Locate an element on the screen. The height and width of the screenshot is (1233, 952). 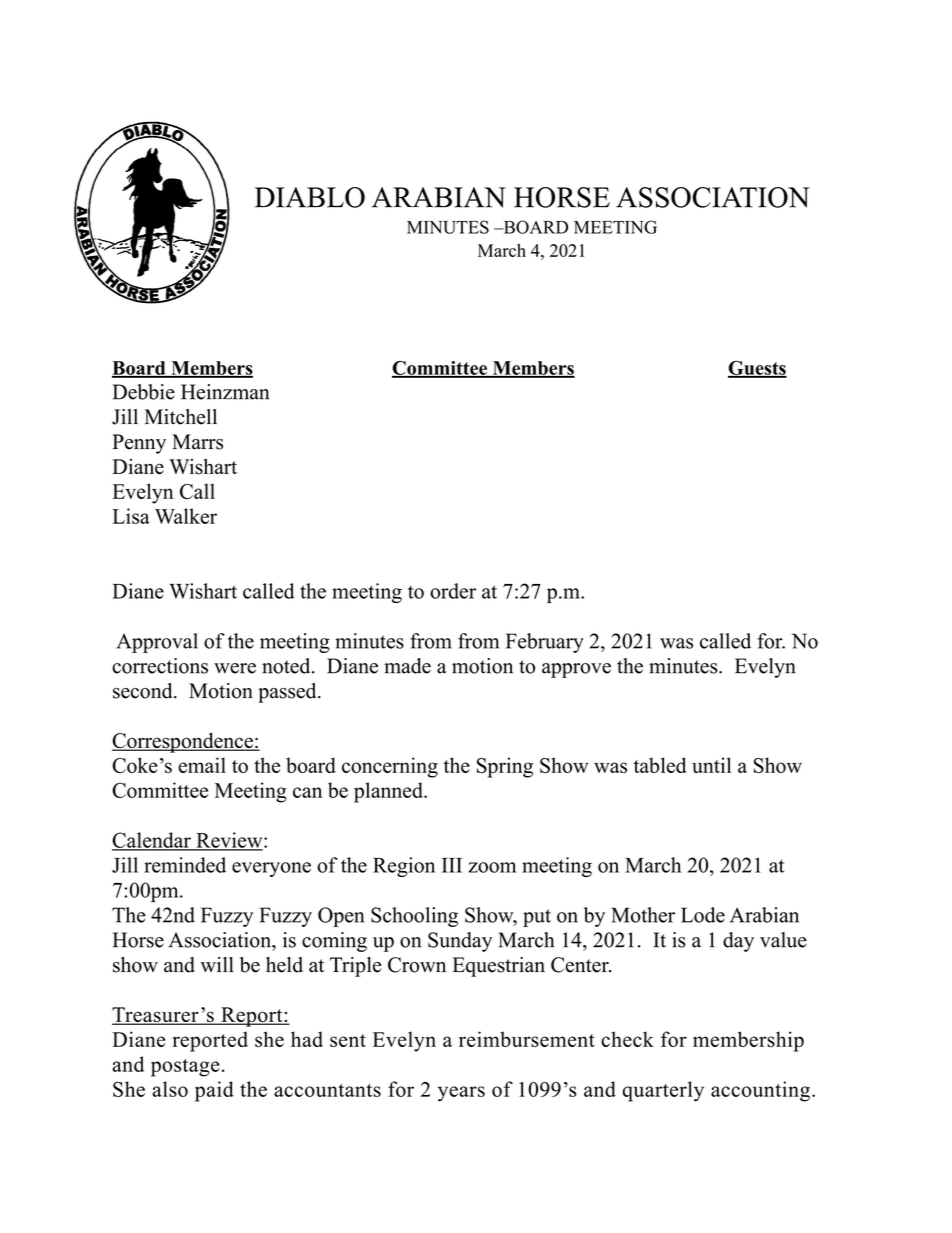
email is located at coordinates (202, 765).
